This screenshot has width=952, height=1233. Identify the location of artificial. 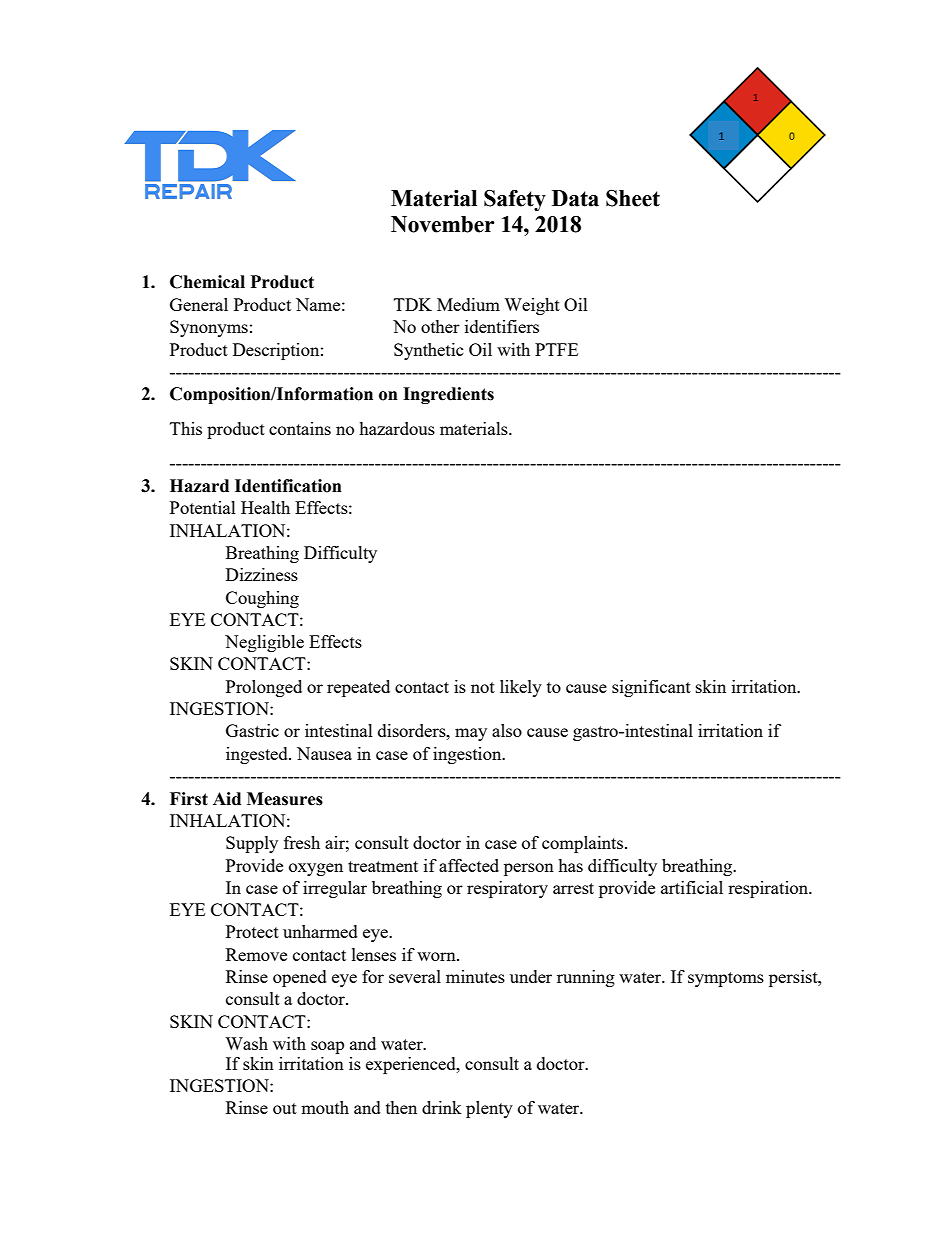
(692, 887).
